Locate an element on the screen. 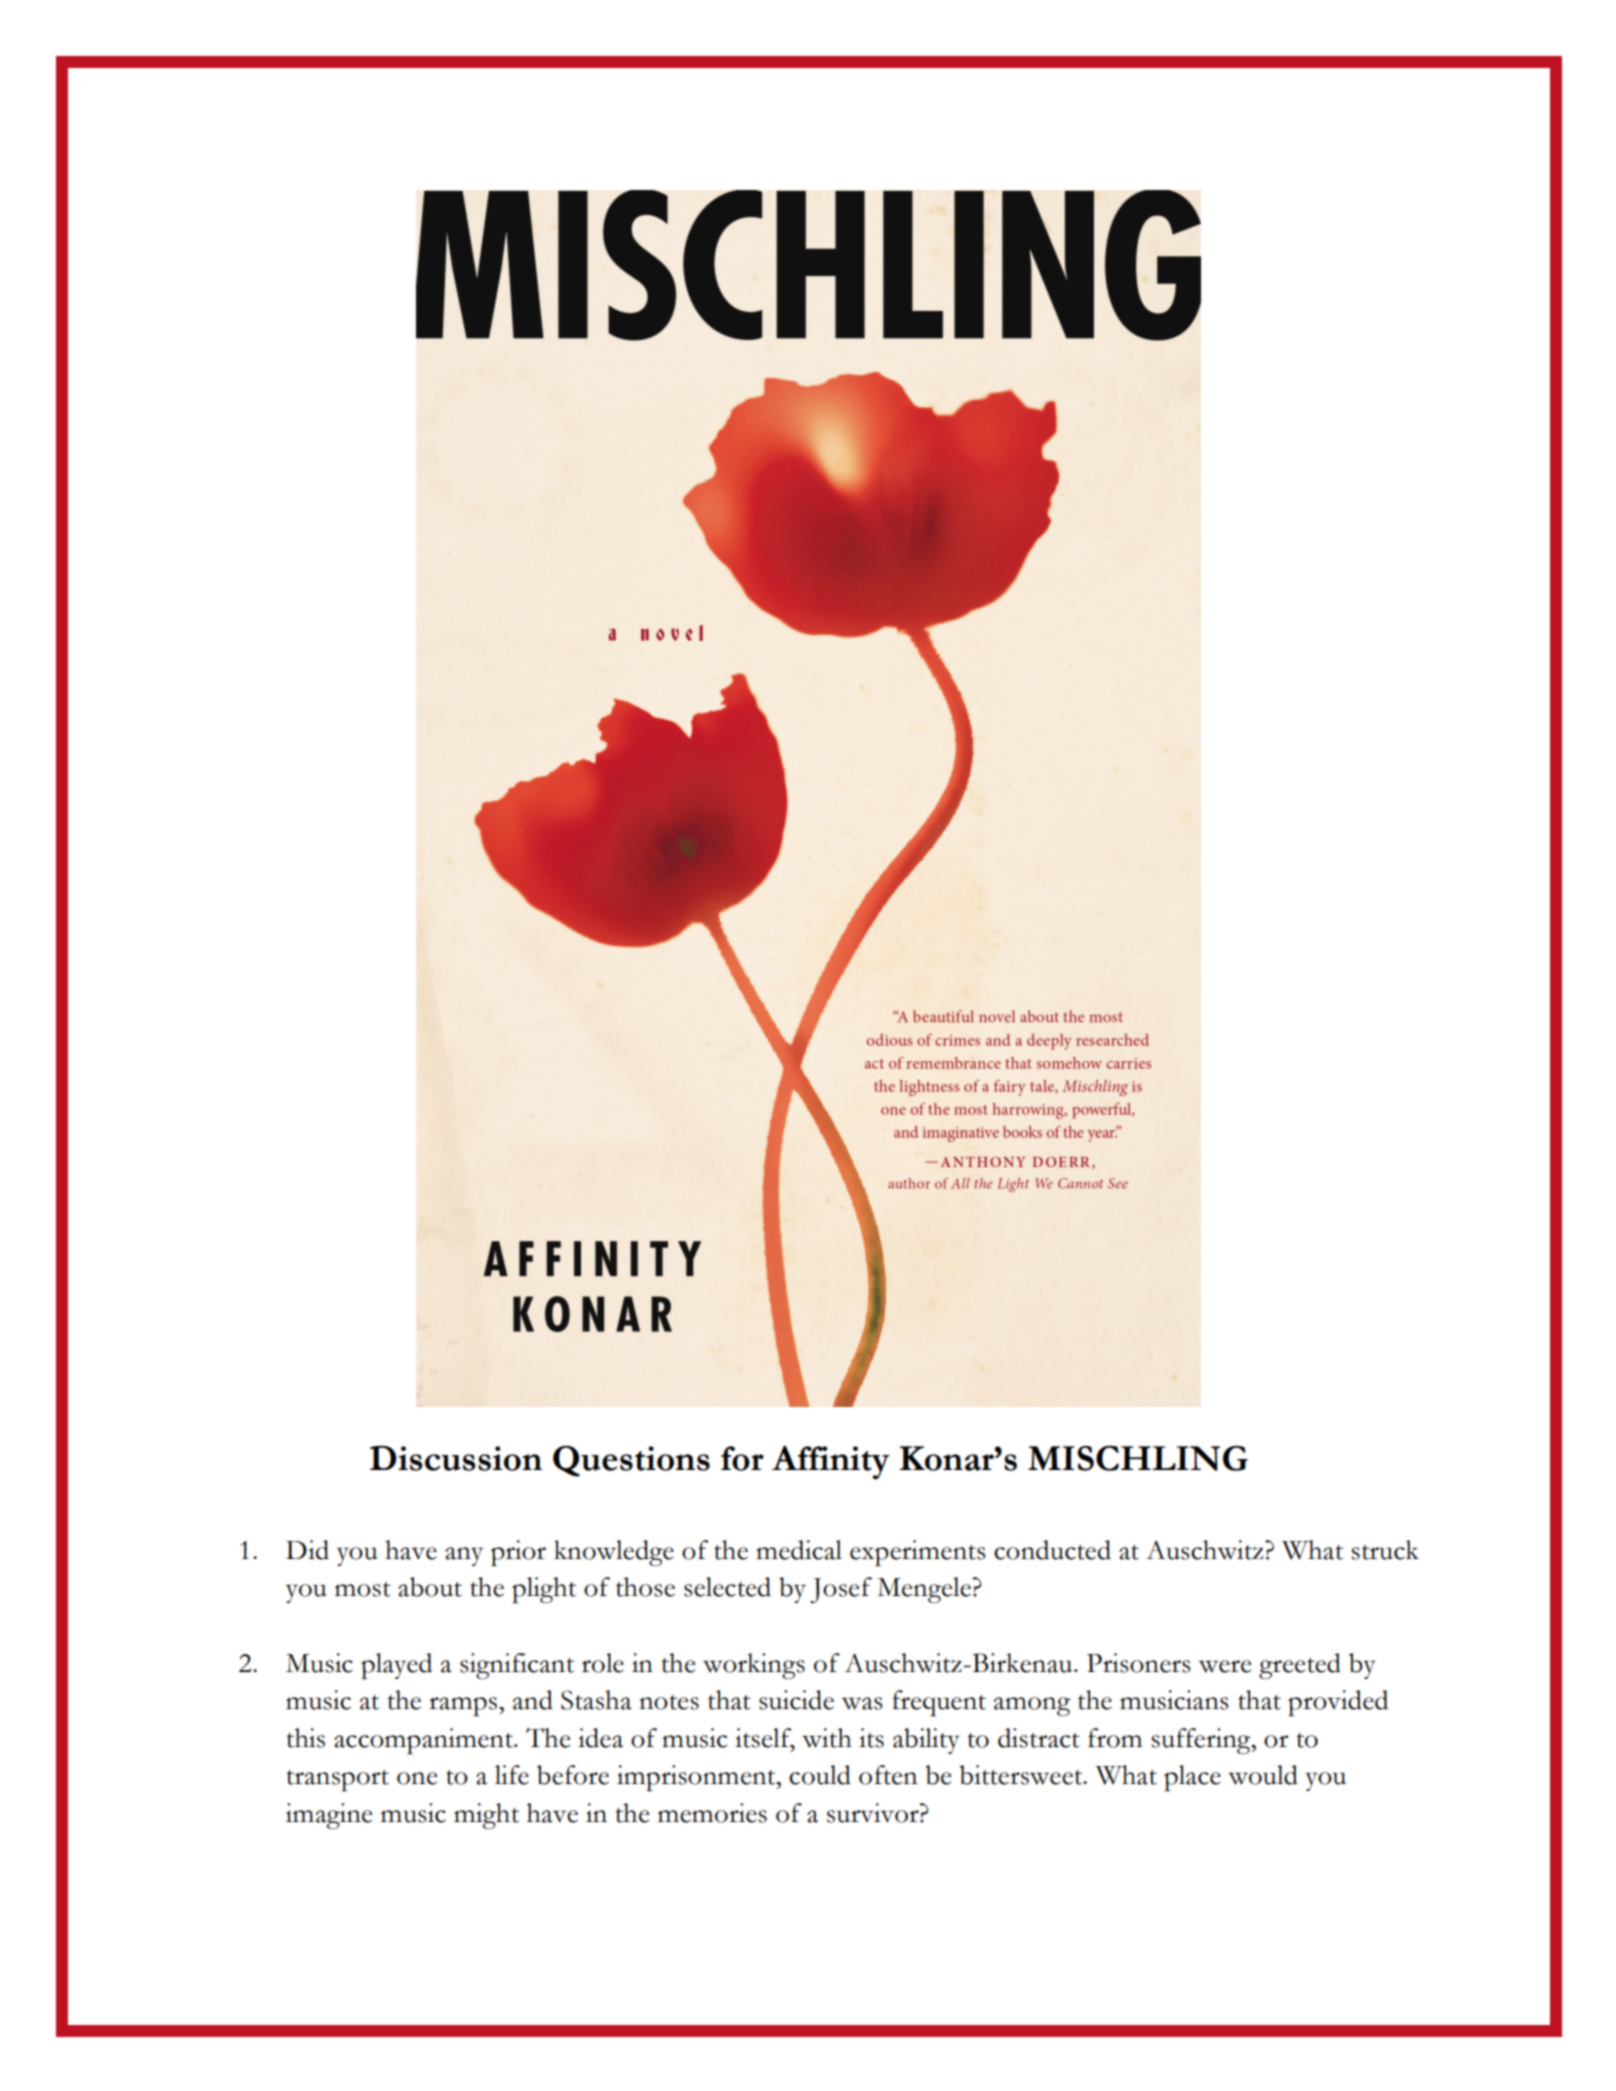 This screenshot has height=2091, width=1616. Discussion is located at coordinates (456, 1458).
